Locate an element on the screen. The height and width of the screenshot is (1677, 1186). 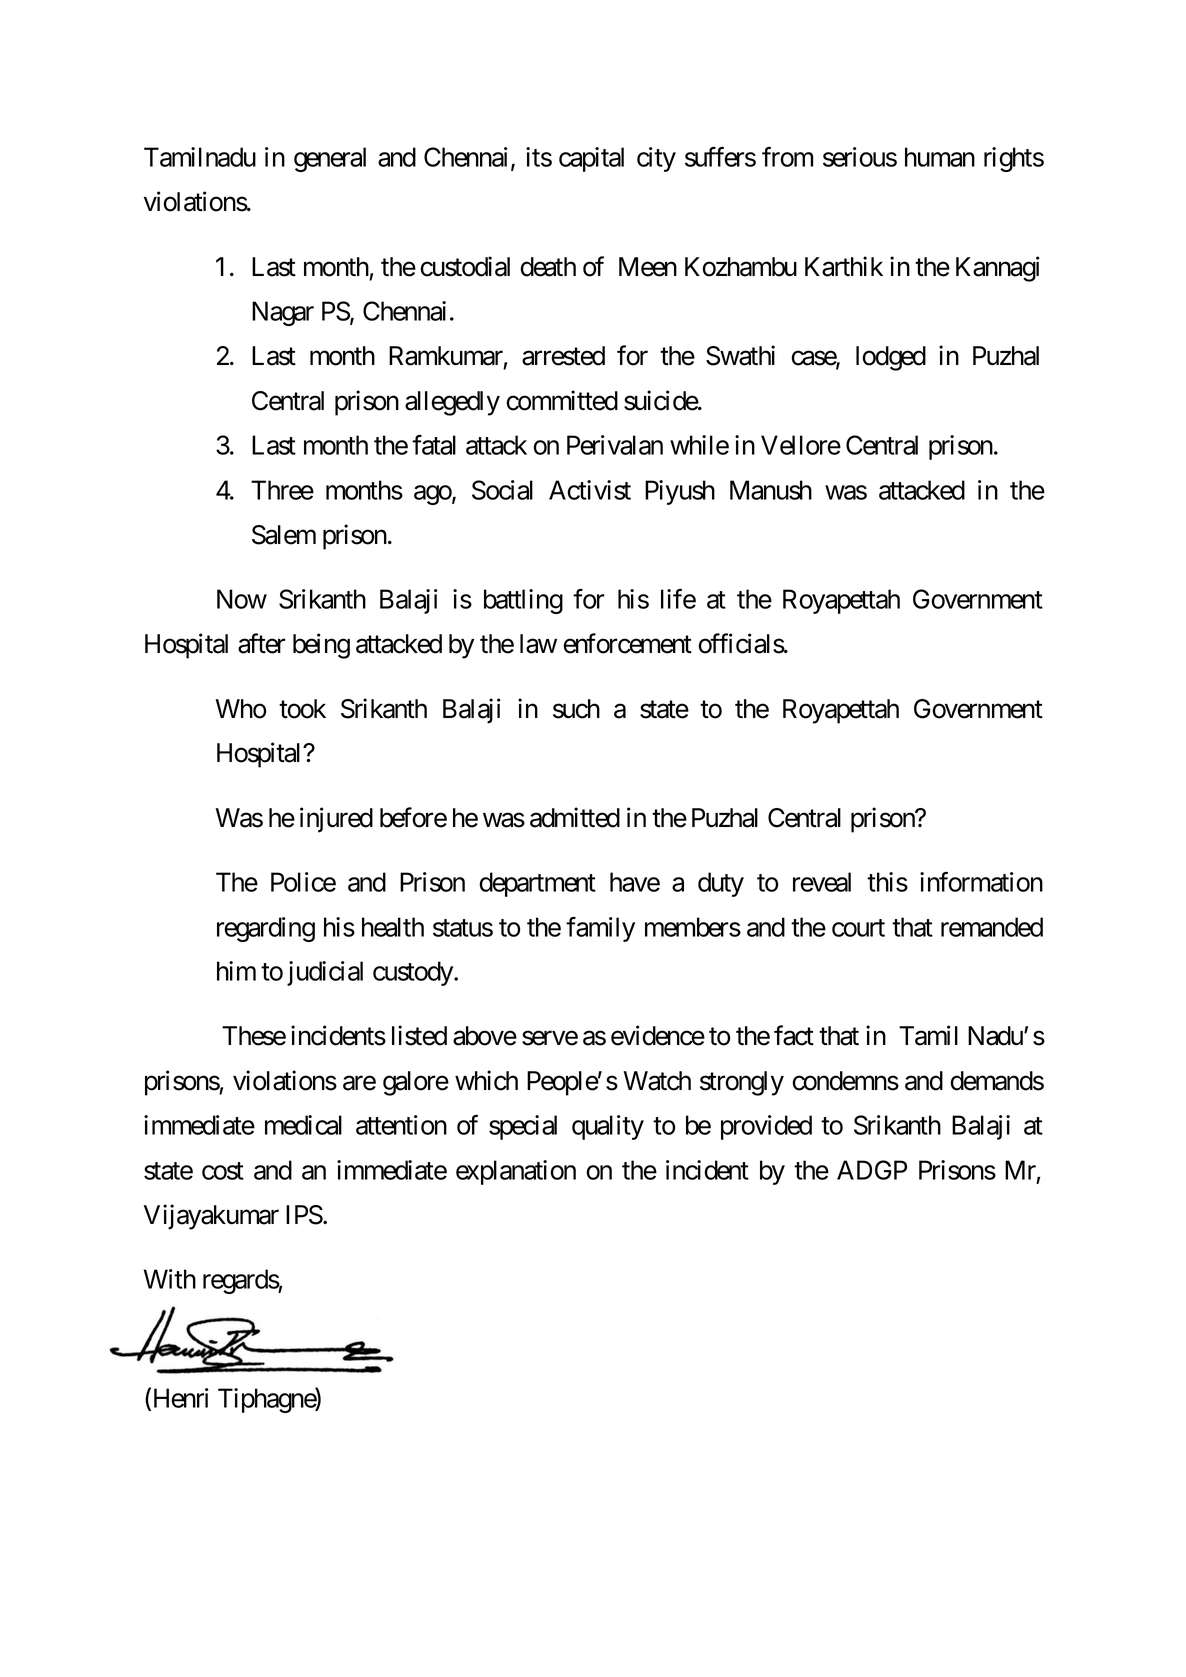
capital is located at coordinates (591, 159).
